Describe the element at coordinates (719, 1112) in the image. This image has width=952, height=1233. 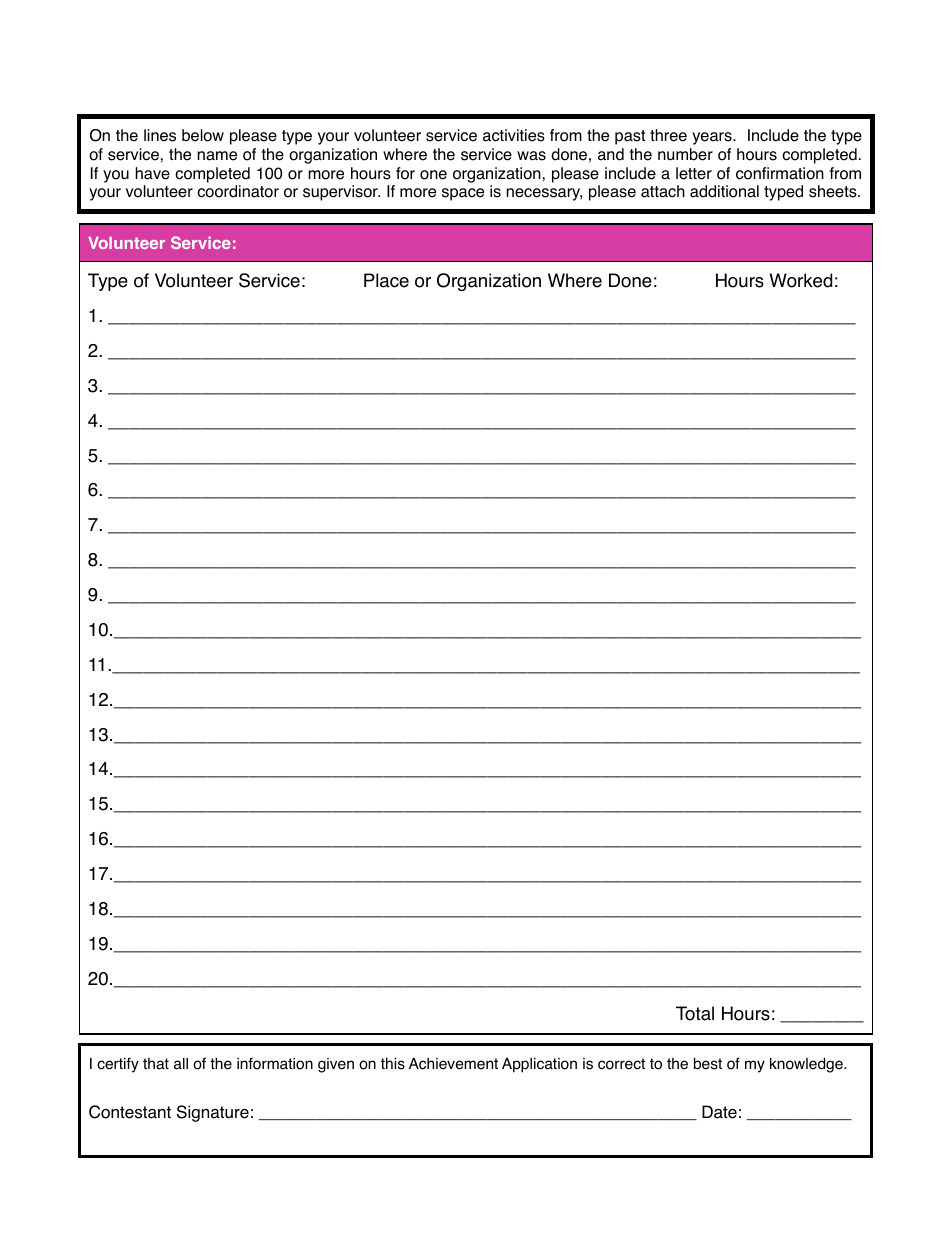
I see `Date` at that location.
